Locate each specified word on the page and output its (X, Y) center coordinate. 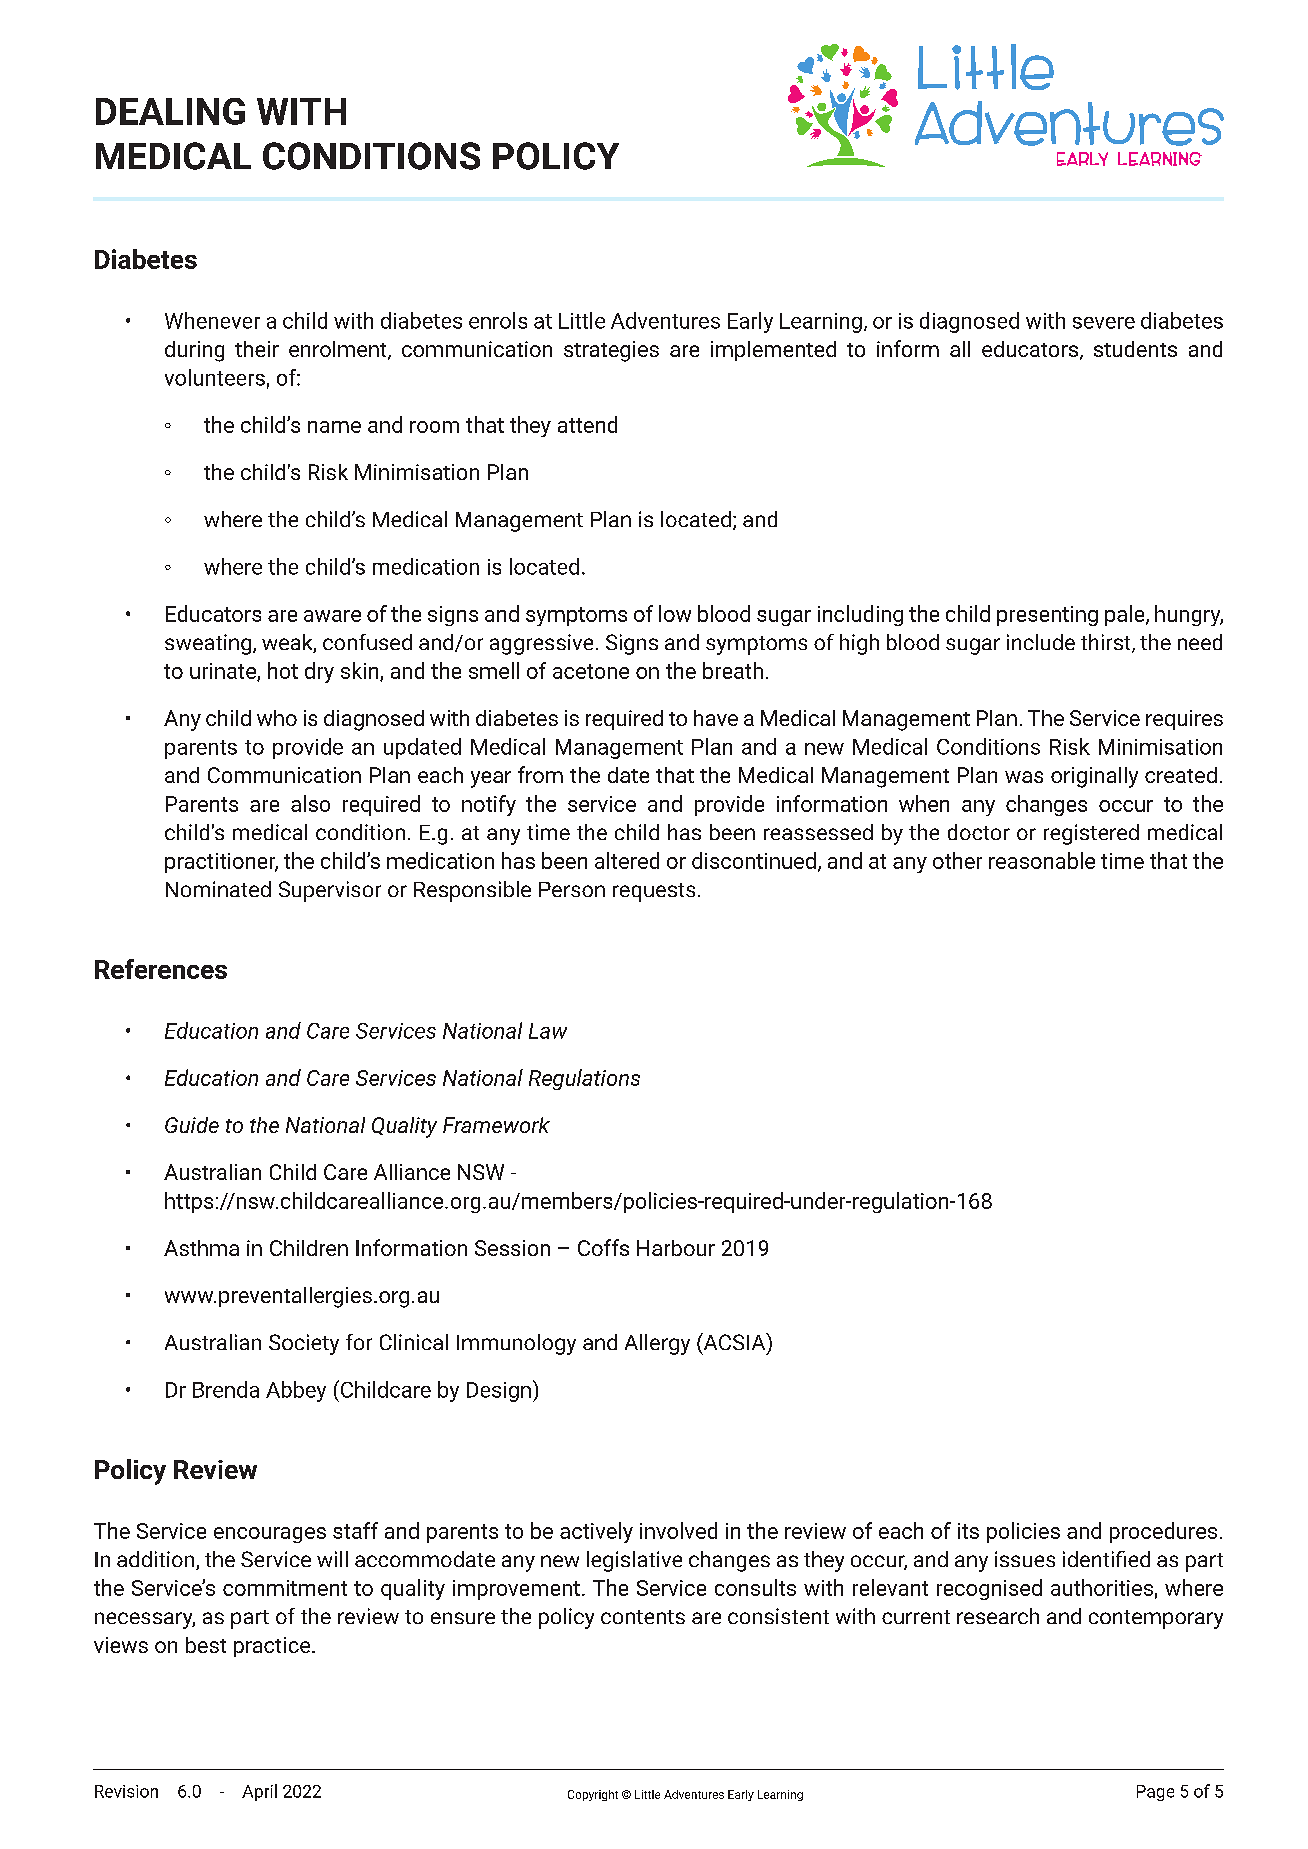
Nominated (218, 889)
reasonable (1042, 860)
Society (304, 1344)
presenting (1047, 616)
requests (654, 892)
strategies (611, 351)
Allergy (657, 1344)
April (259, 1792)
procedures (1163, 1532)
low (675, 613)
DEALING (170, 111)
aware (332, 616)
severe (1104, 323)
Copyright (593, 1795)
